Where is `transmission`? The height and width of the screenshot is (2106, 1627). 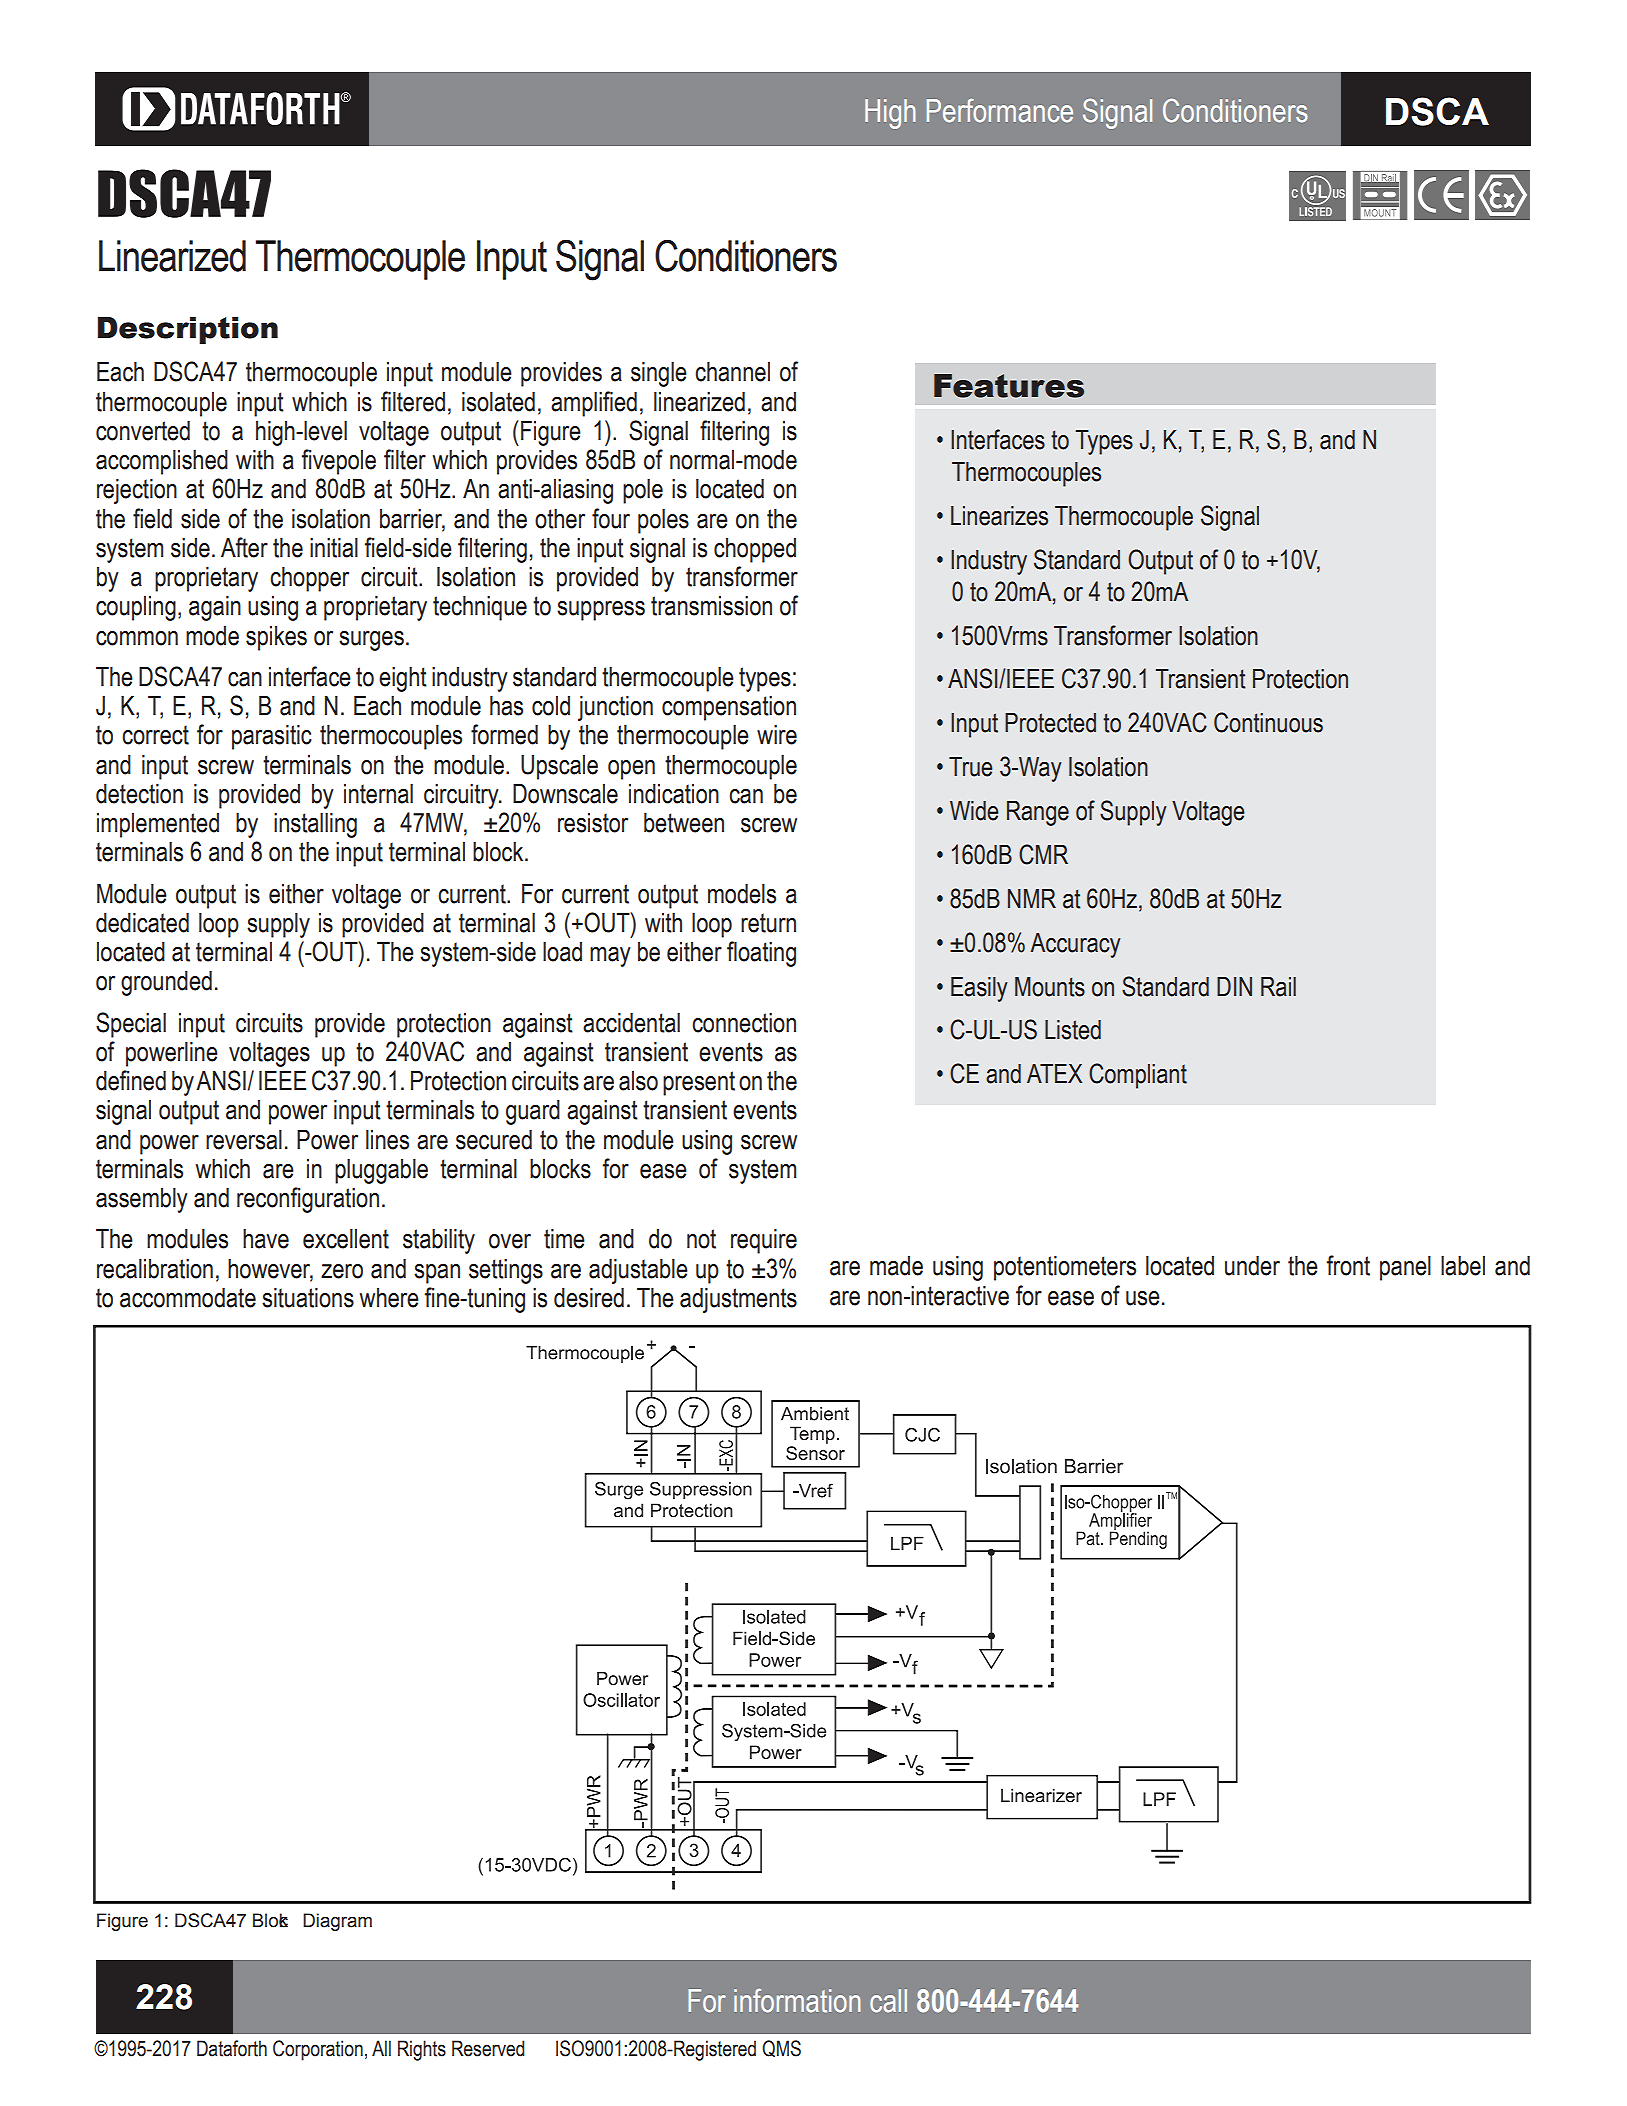 transmission is located at coordinates (711, 606).
